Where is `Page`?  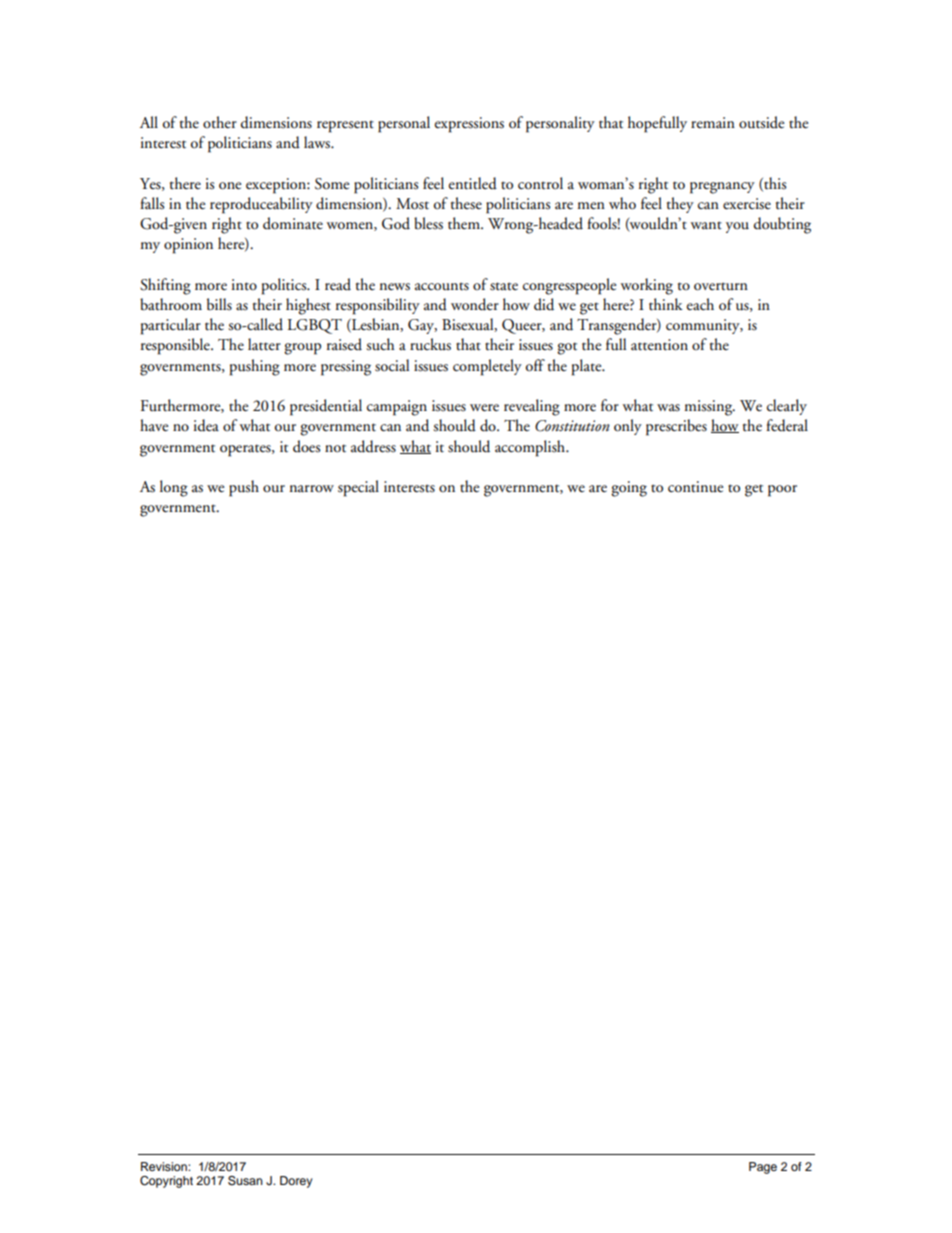 Page is located at coordinates (763, 1168).
